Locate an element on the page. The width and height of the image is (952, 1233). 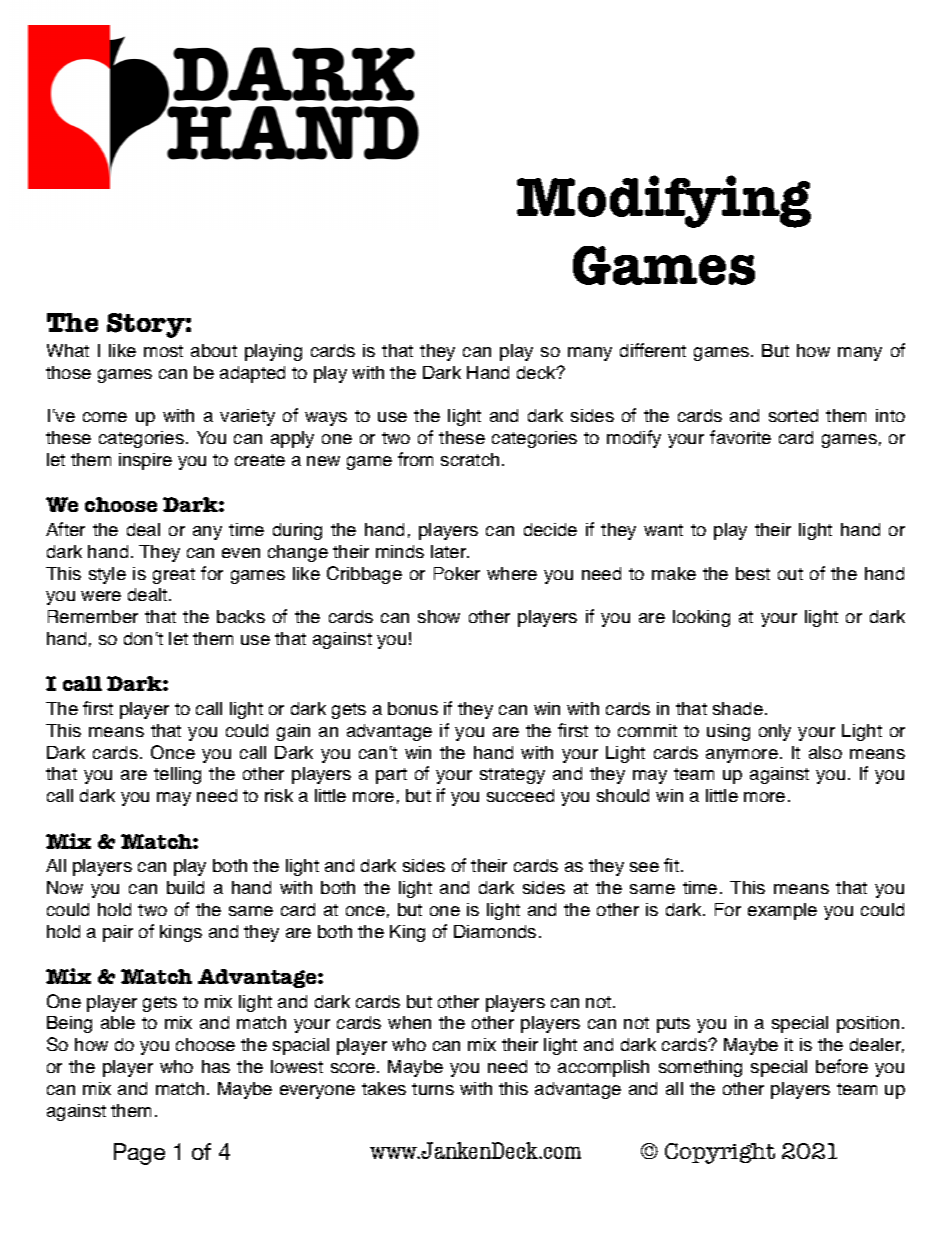
most is located at coordinates (163, 351).
